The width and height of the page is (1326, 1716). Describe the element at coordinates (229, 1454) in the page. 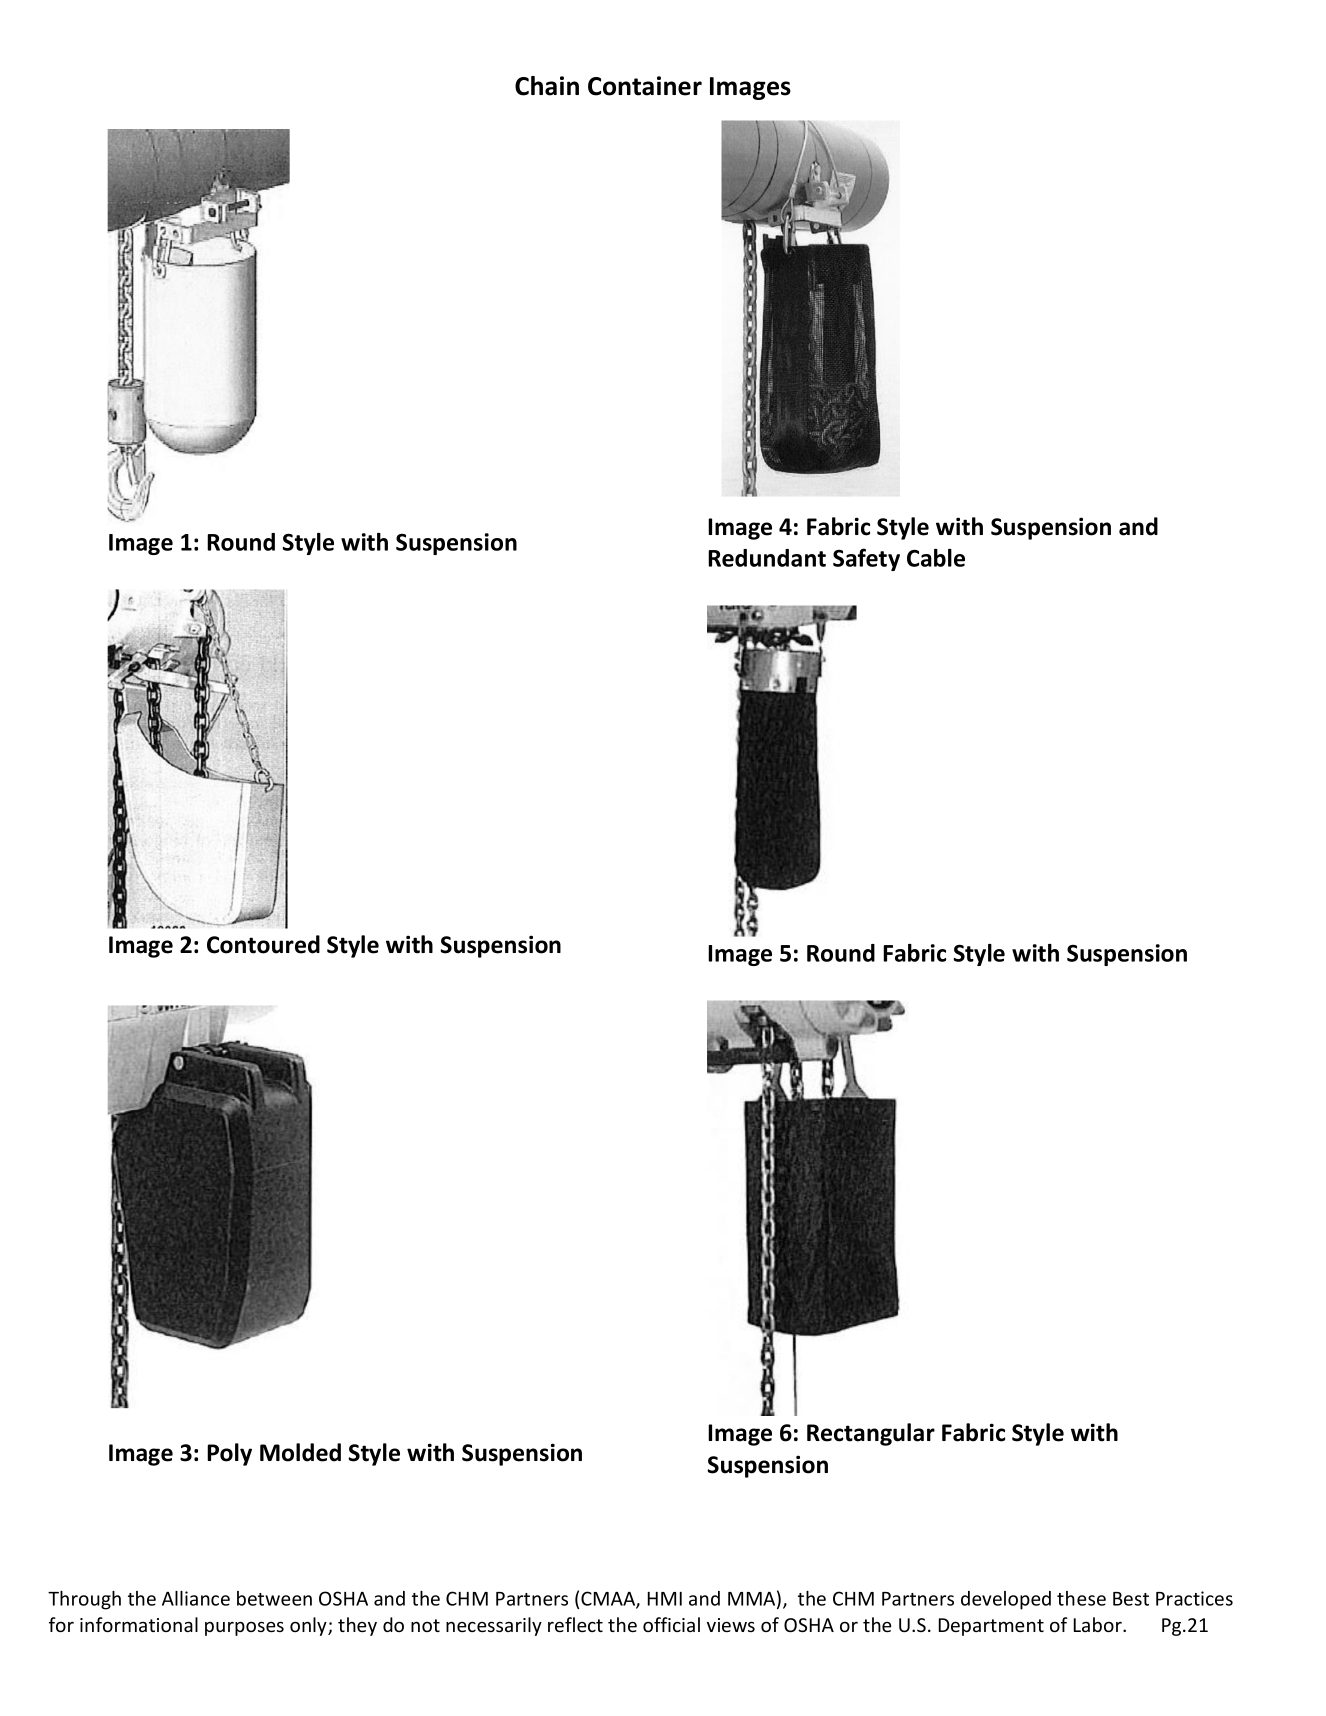

I see `Poly` at that location.
